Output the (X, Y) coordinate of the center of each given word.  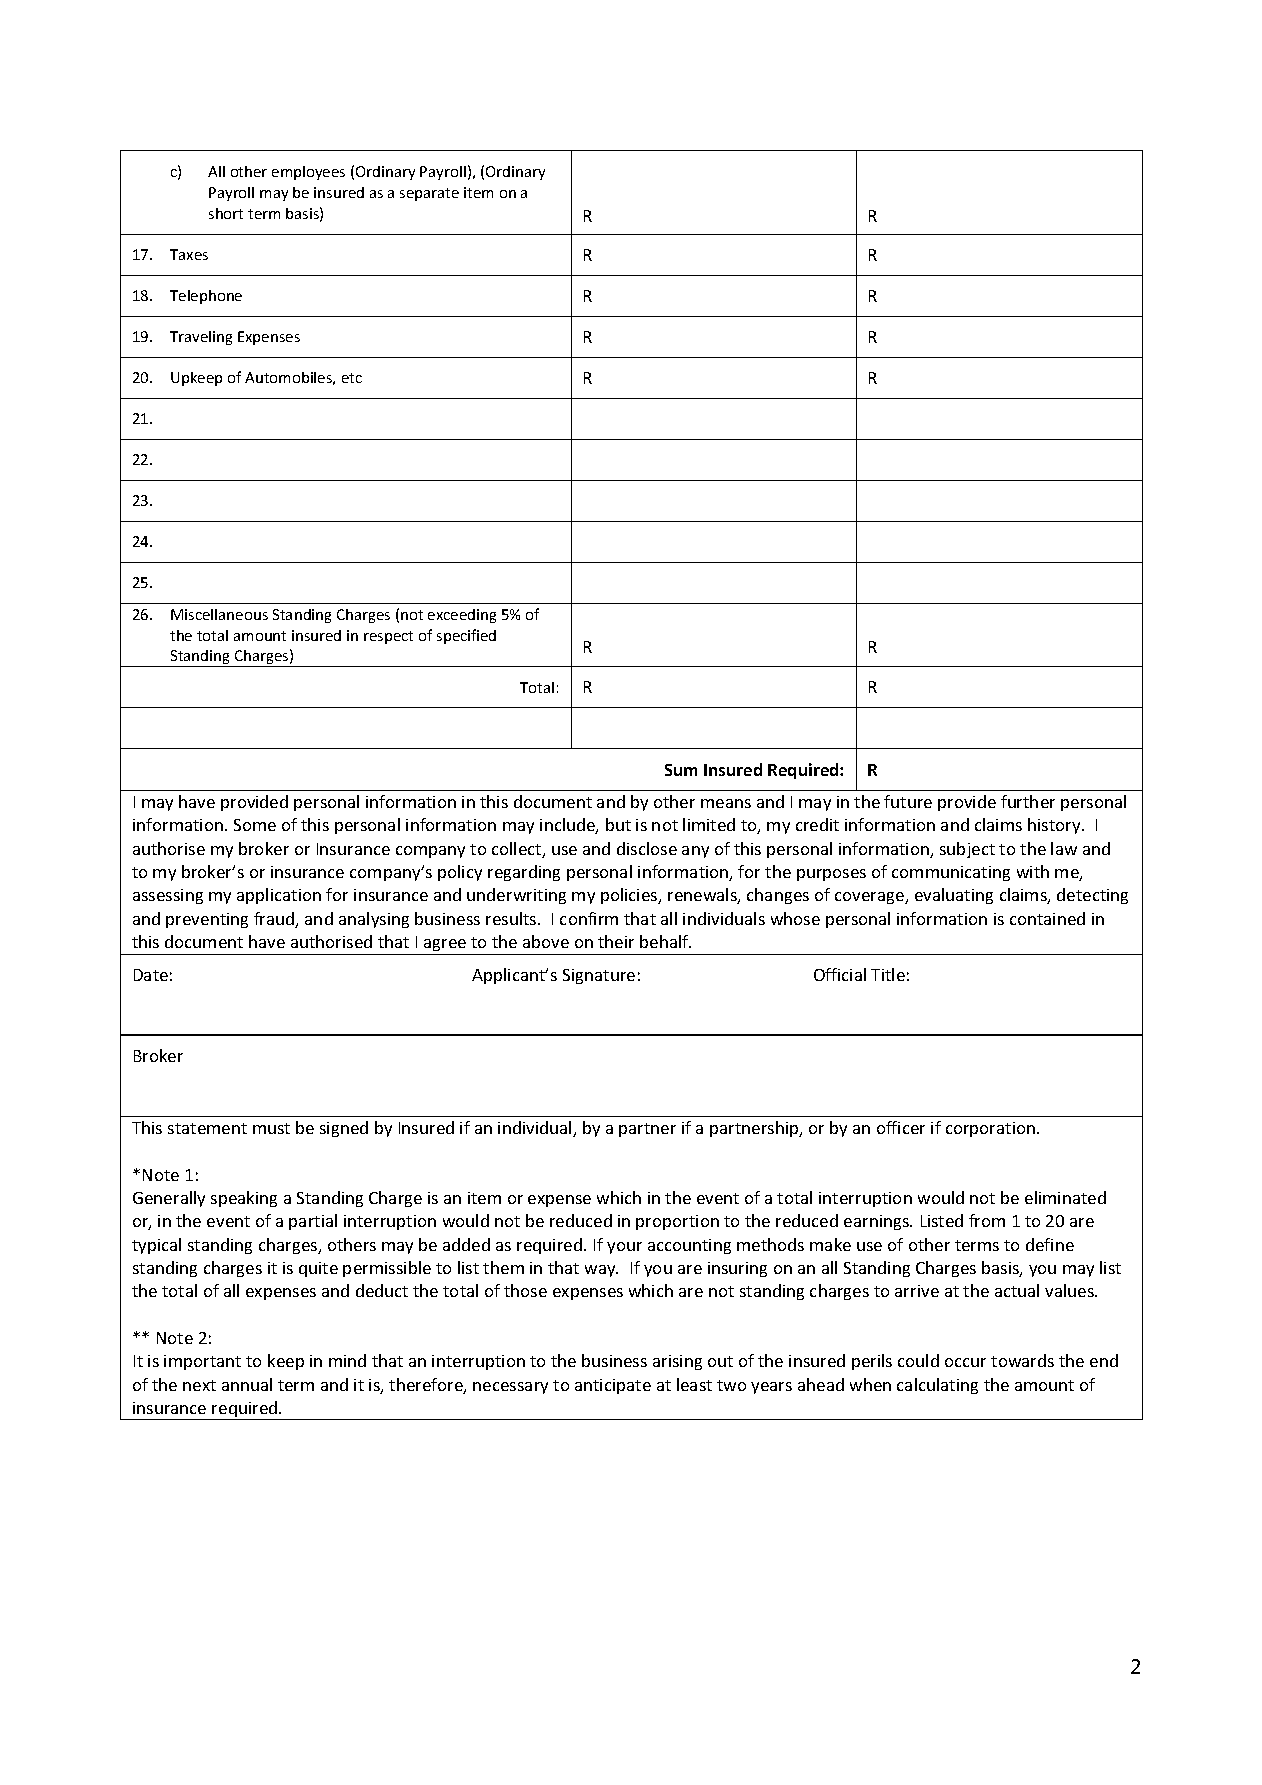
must (271, 1128)
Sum (681, 770)
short (226, 213)
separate (429, 194)
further (1028, 801)
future (908, 801)
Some (255, 825)
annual (247, 1384)
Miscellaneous (219, 614)
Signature (599, 976)
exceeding (462, 616)
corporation (992, 1129)
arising (677, 1362)
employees (308, 173)
